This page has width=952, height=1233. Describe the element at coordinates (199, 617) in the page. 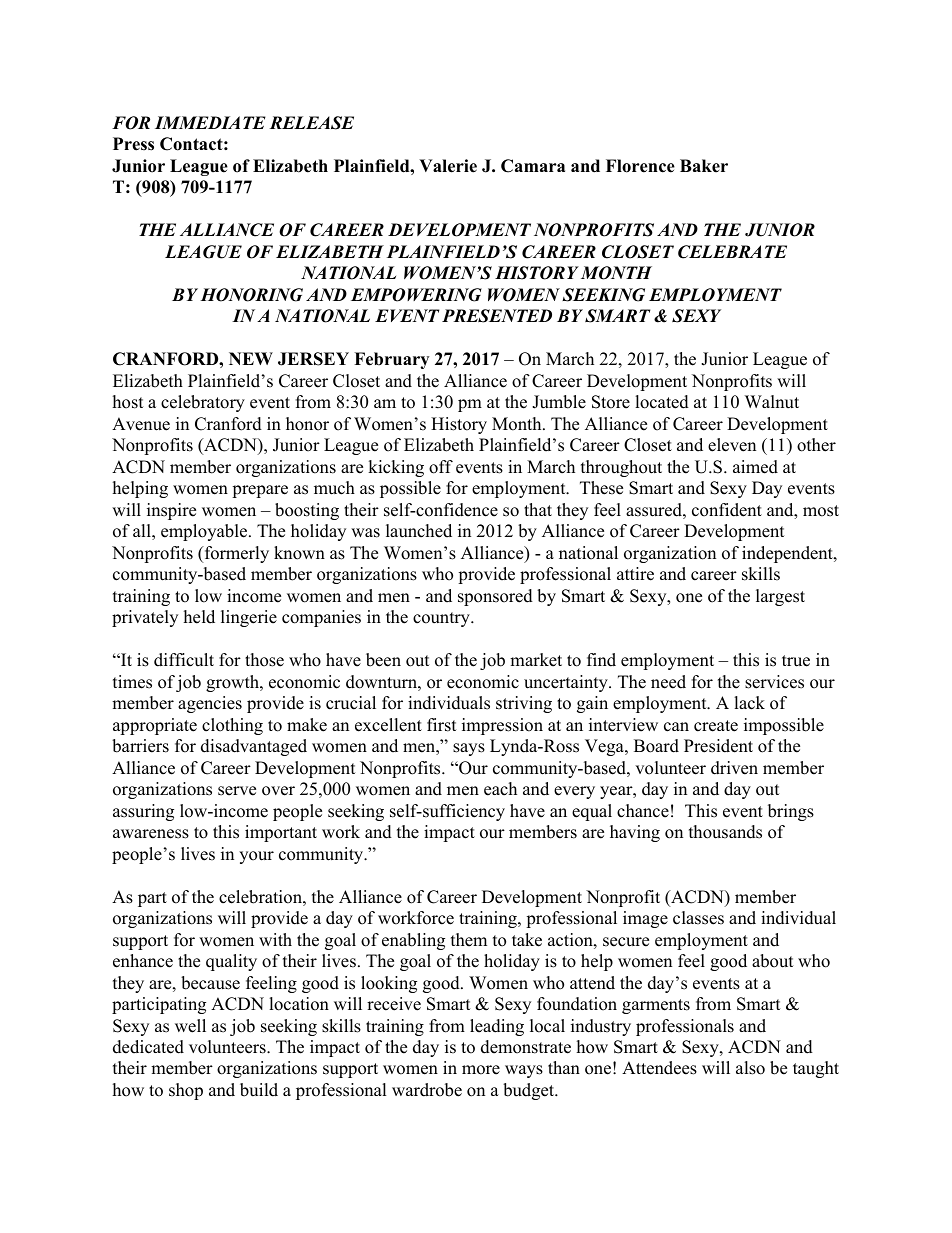

I see `held` at that location.
